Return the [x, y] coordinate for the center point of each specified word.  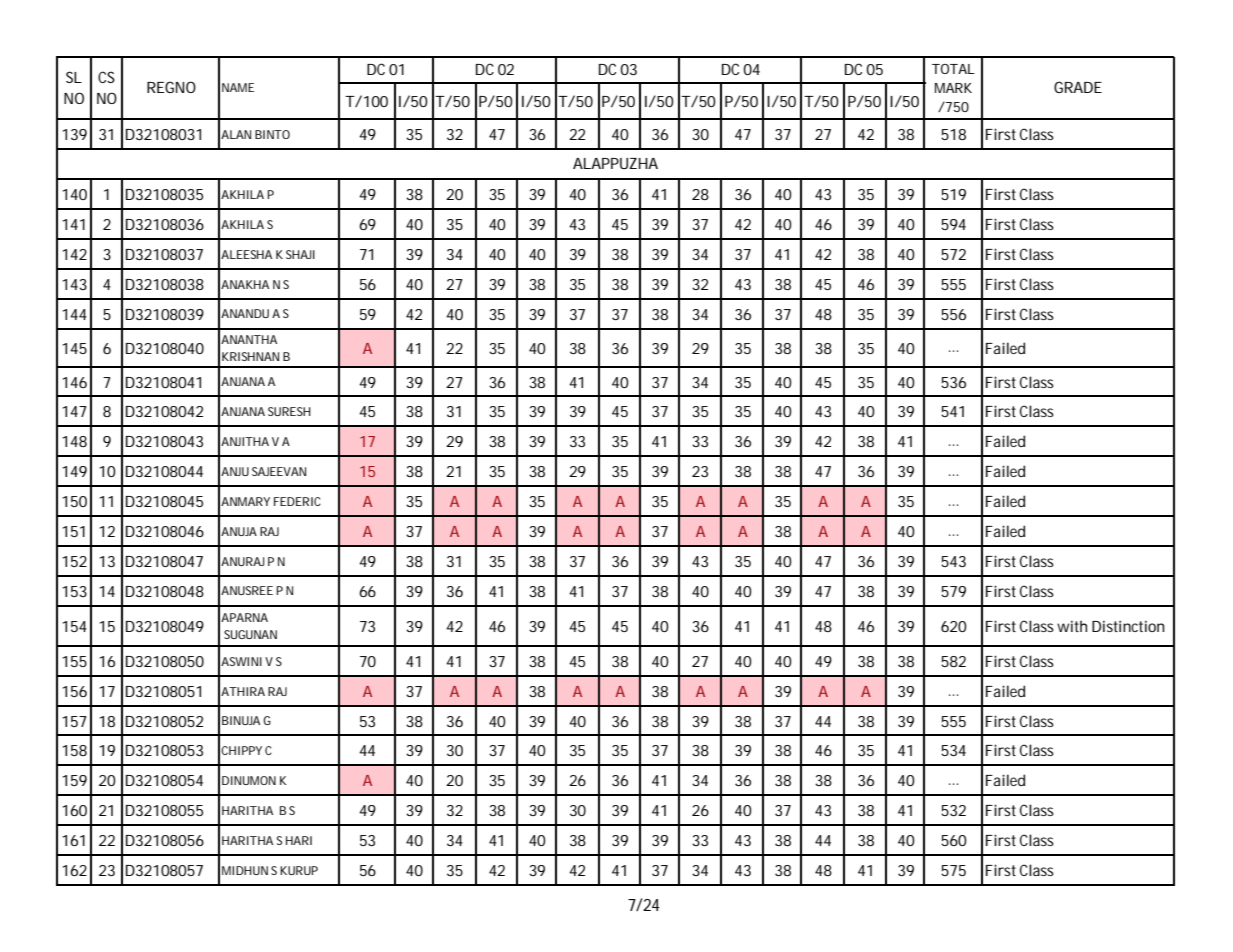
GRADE [1078, 87]
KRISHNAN [250, 356]
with [1072, 626]
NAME [238, 87]
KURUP [299, 870]
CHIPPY [241, 750]
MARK [953, 88]
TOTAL [953, 69]
